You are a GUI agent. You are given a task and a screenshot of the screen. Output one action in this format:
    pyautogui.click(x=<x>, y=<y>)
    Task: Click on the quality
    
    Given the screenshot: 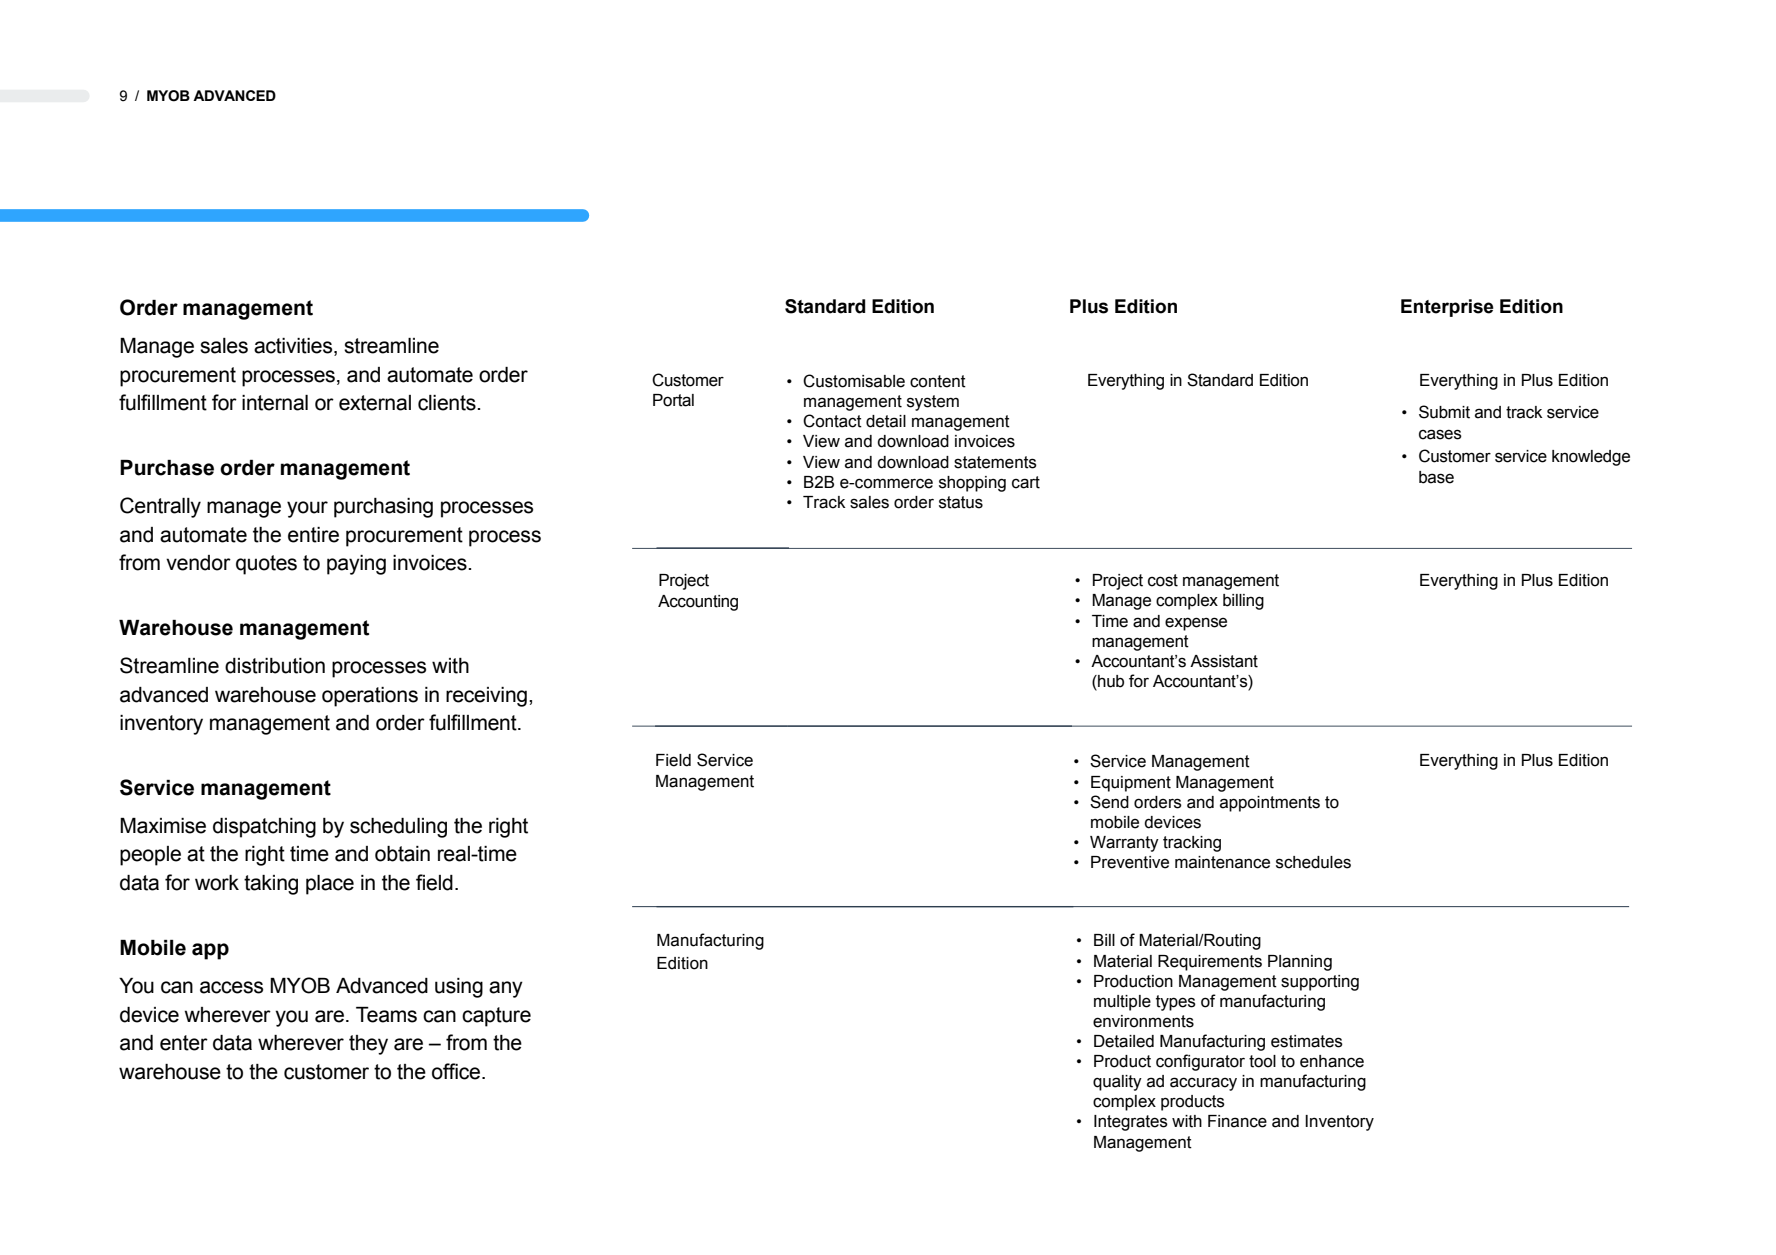 What is the action you would take?
    pyautogui.click(x=1117, y=1083)
